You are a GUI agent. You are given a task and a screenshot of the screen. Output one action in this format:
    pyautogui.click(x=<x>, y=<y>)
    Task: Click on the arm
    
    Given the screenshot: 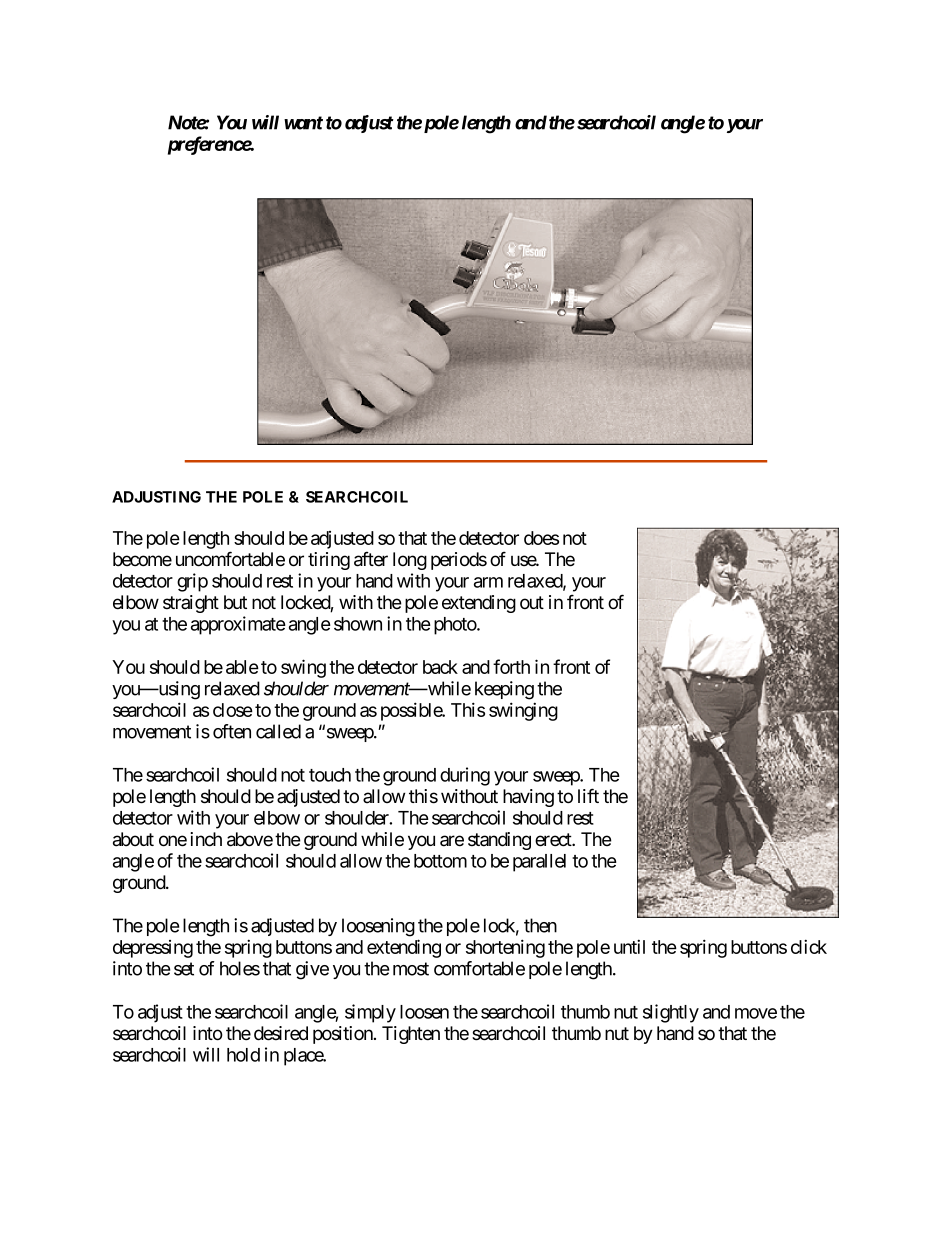 What is the action you would take?
    pyautogui.click(x=488, y=582)
